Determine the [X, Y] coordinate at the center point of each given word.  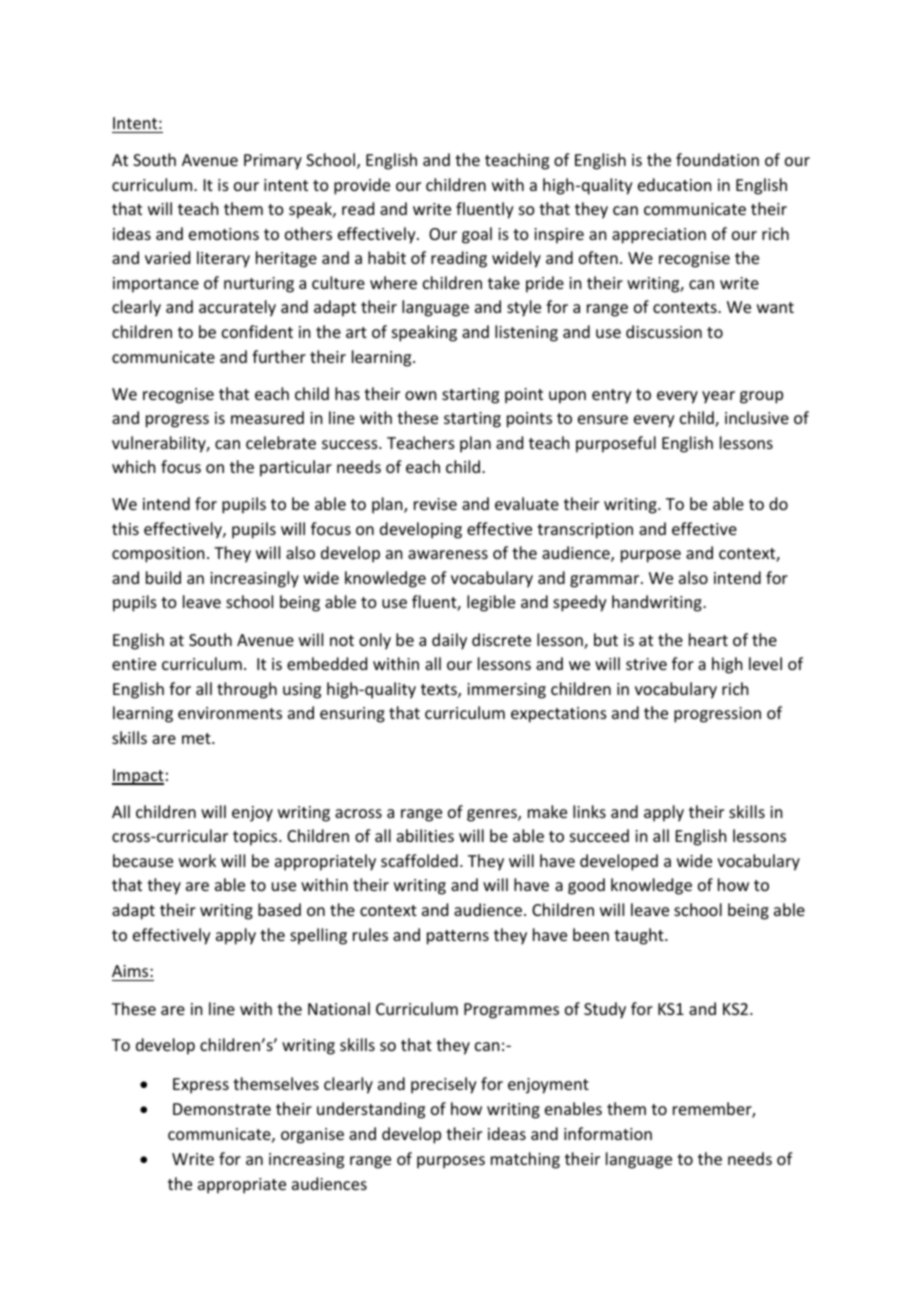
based [279, 909]
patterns [458, 937]
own [420, 395]
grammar [606, 581]
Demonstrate [222, 1109]
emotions [224, 234]
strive [646, 664]
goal [477, 235]
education [674, 184]
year [718, 397]
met [197, 738]
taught [640, 936]
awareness [448, 554]
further [279, 356]
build [163, 577]
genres [493, 815]
